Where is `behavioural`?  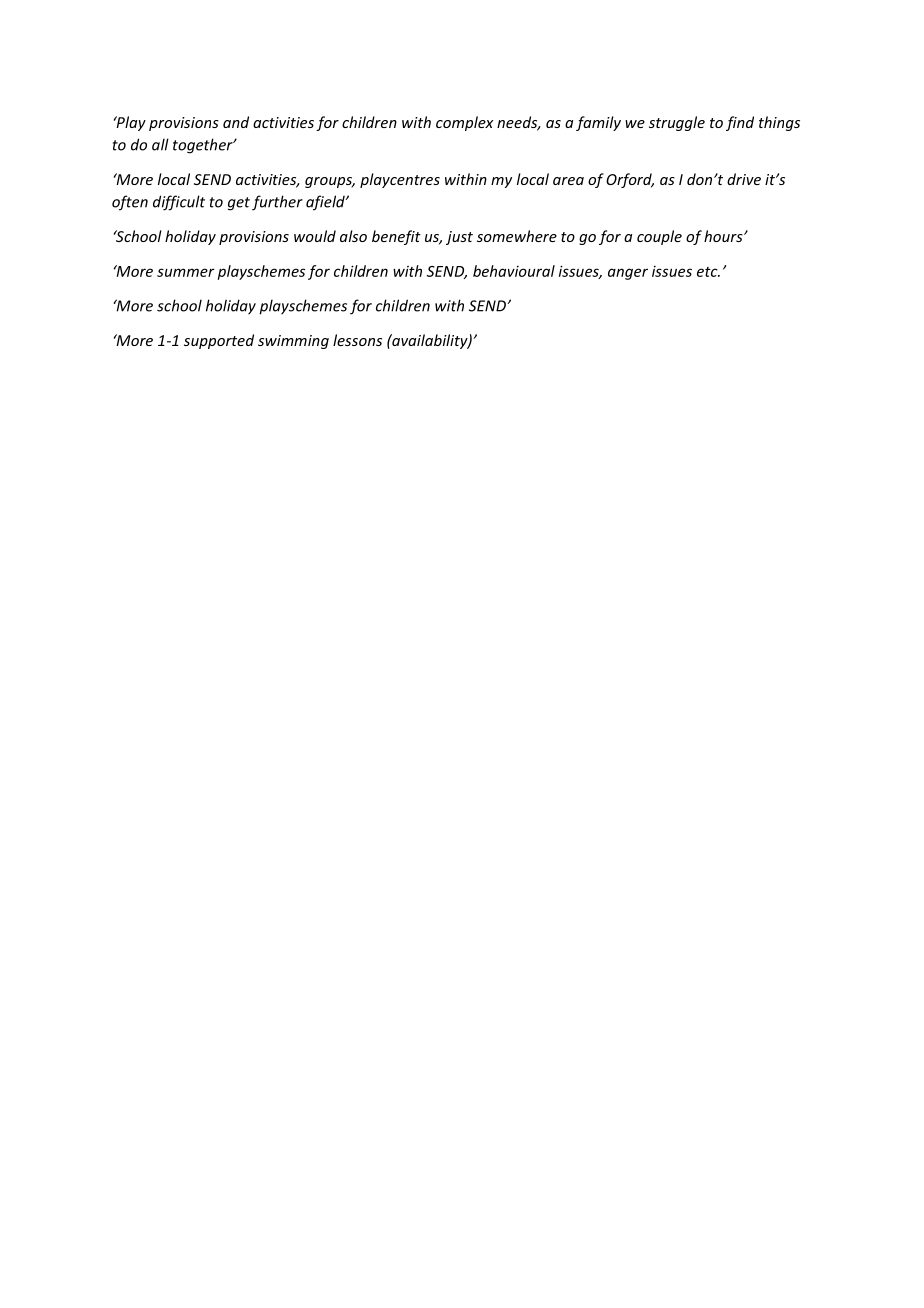 behavioural is located at coordinates (514, 271).
